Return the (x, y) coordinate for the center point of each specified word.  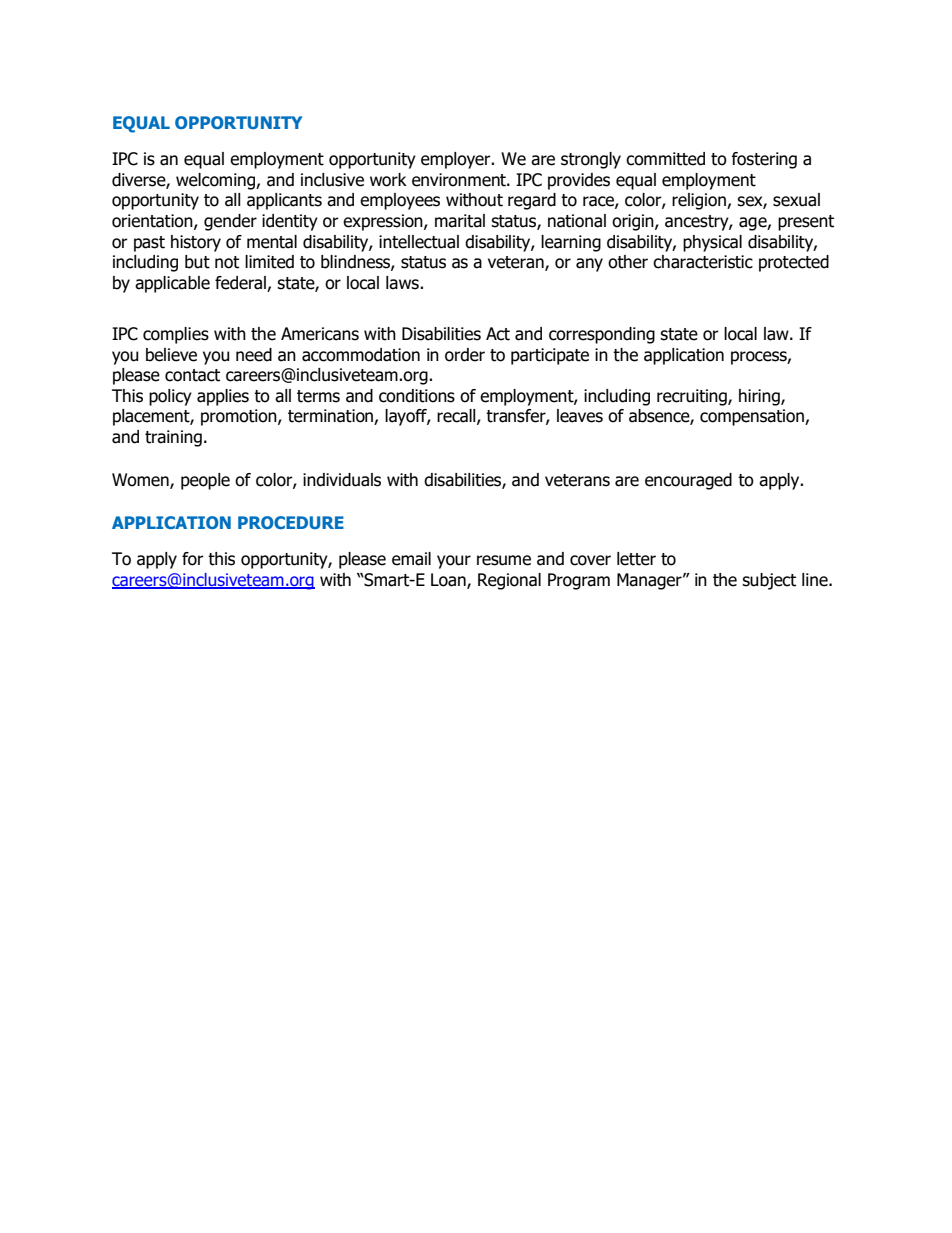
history (196, 243)
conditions (417, 396)
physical (712, 243)
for (193, 559)
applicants (284, 201)
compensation (753, 417)
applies (223, 397)
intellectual (419, 242)
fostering (764, 160)
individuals (342, 480)
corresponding (602, 335)
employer (457, 160)
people (205, 481)
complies (176, 335)
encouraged (688, 481)
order (465, 355)
